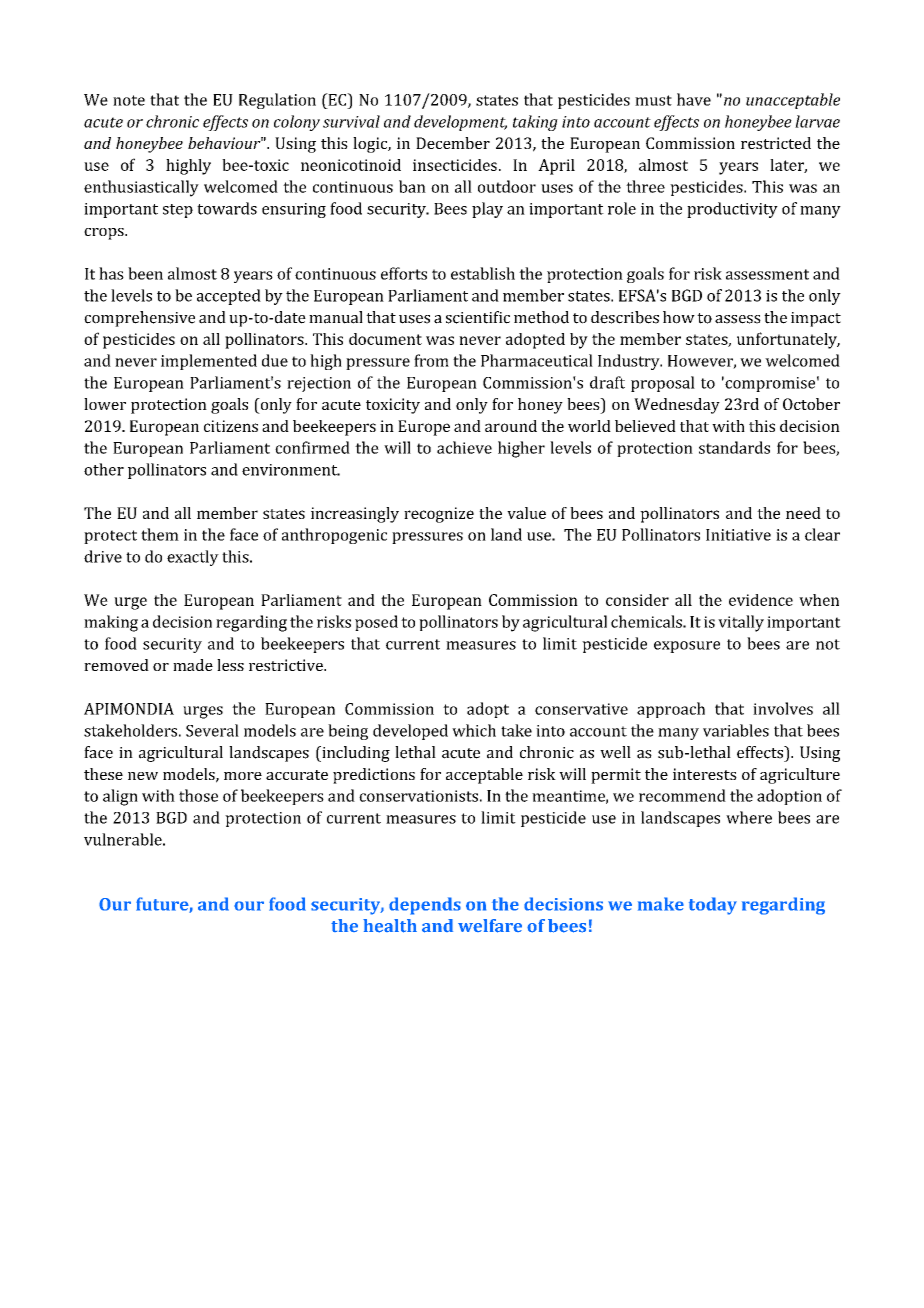 The image size is (924, 1308). What do you see at coordinates (460, 123) in the screenshot?
I see `development` at bounding box center [460, 123].
